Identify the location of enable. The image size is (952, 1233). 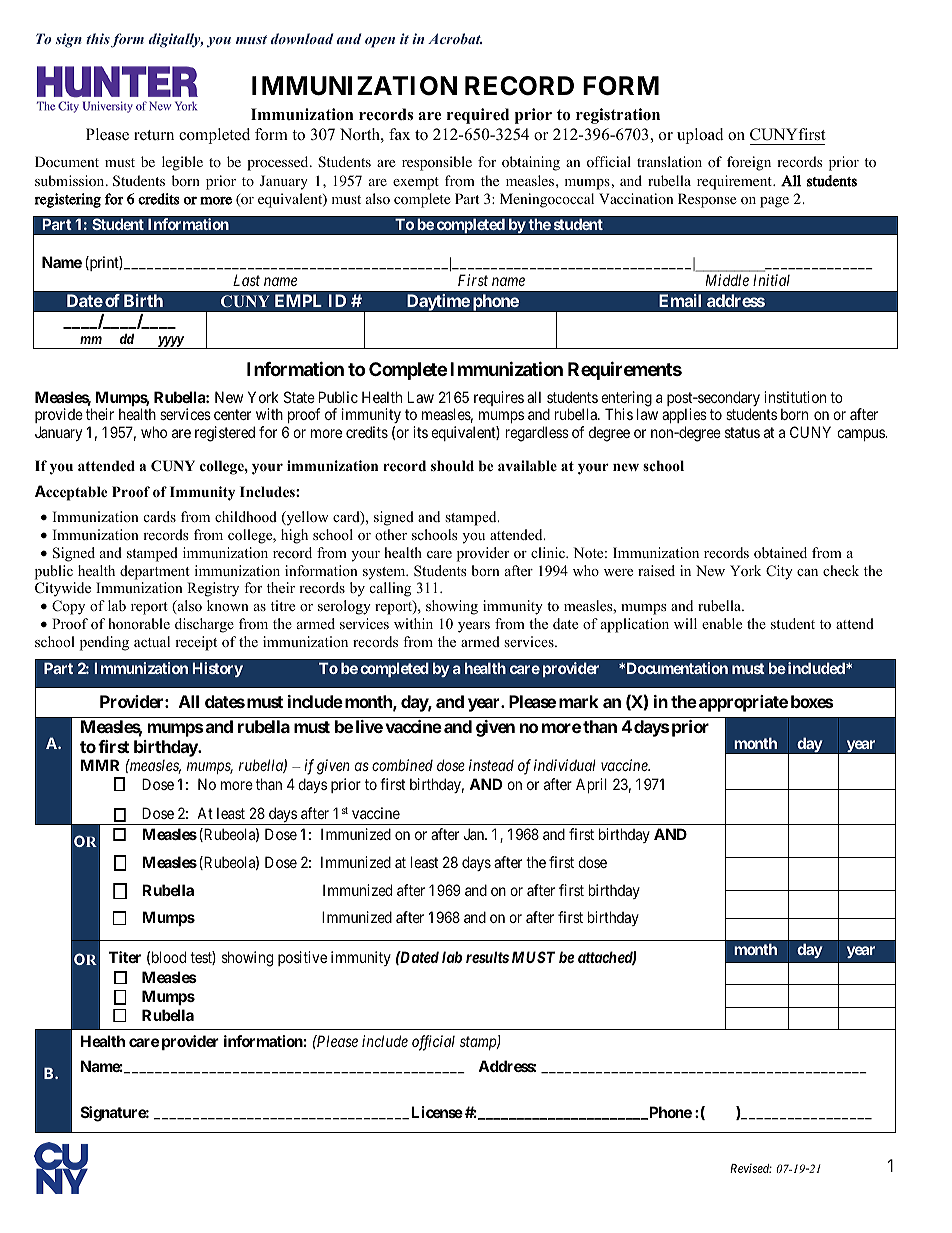
(722, 623).
